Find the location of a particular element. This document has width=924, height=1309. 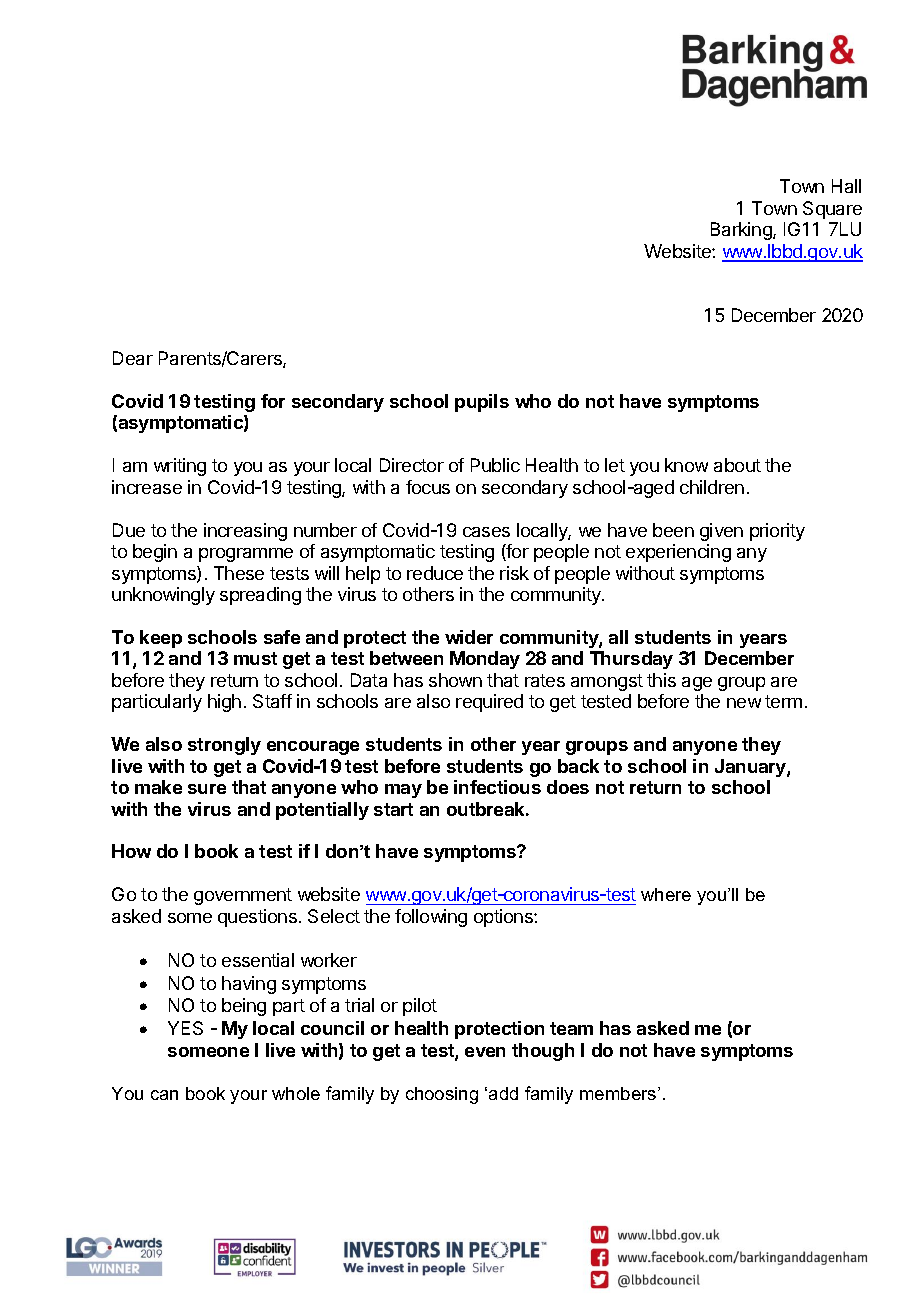

government is located at coordinates (243, 896).
